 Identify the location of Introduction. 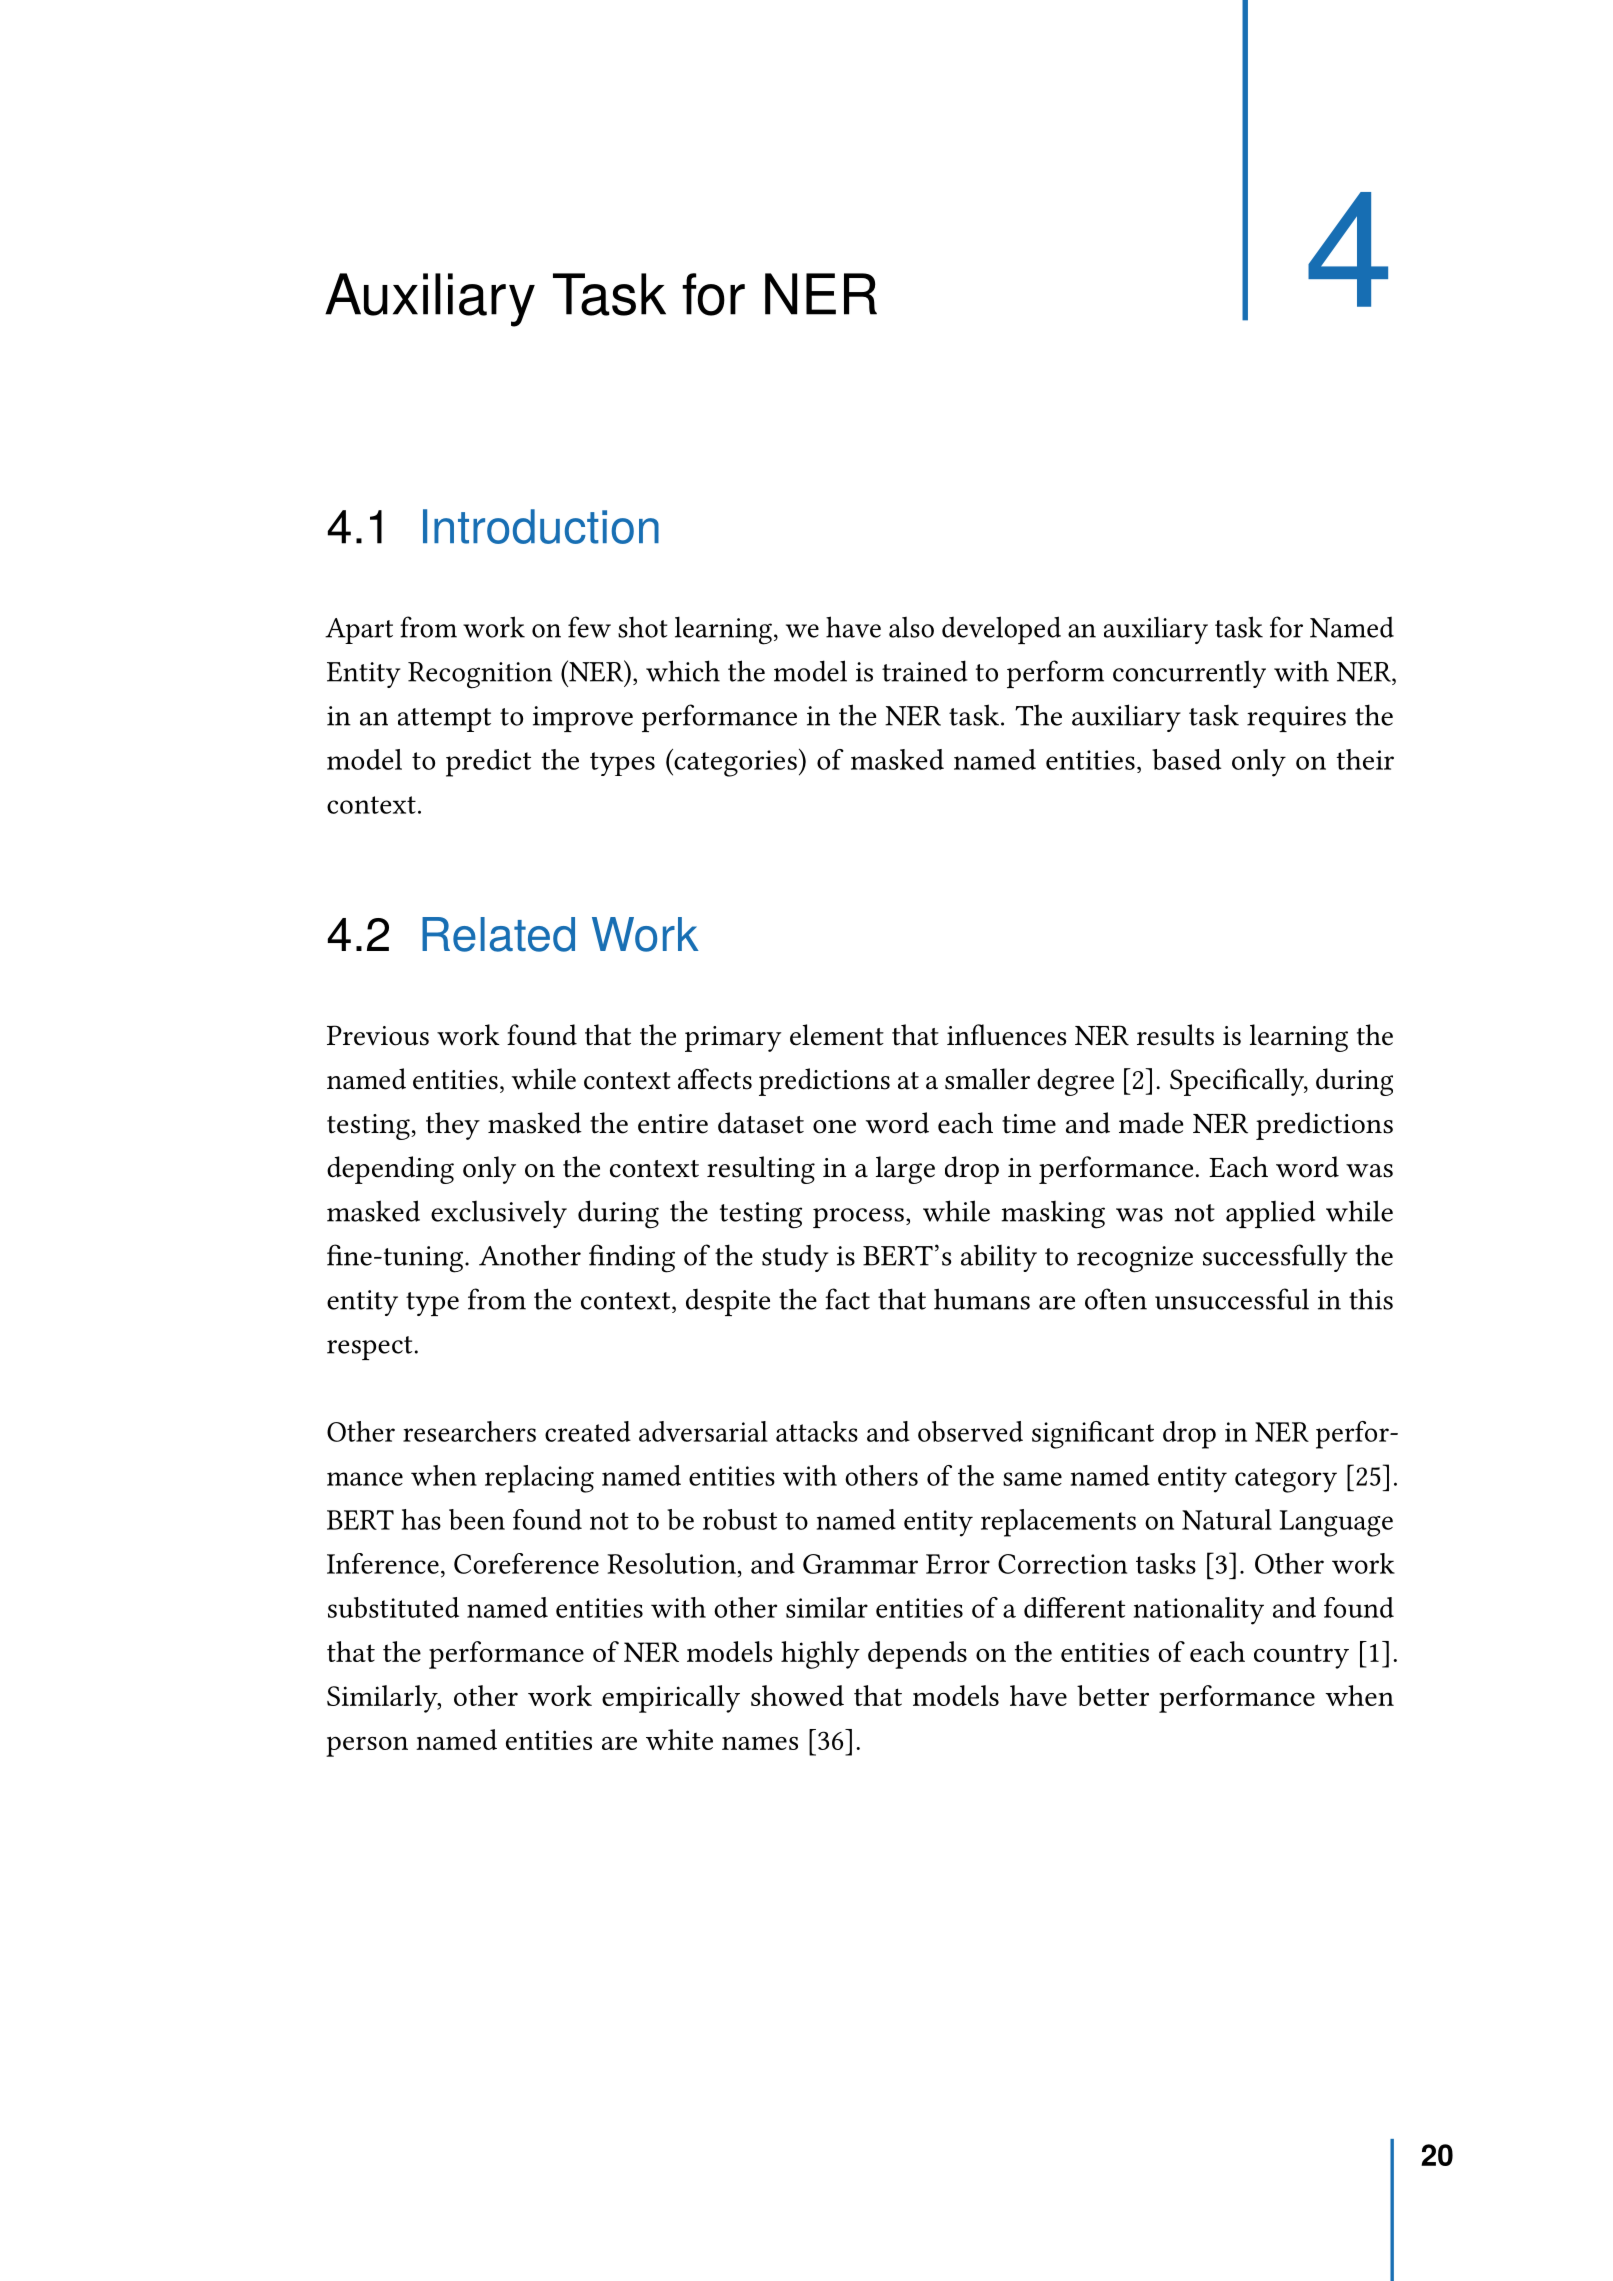
(541, 526).
